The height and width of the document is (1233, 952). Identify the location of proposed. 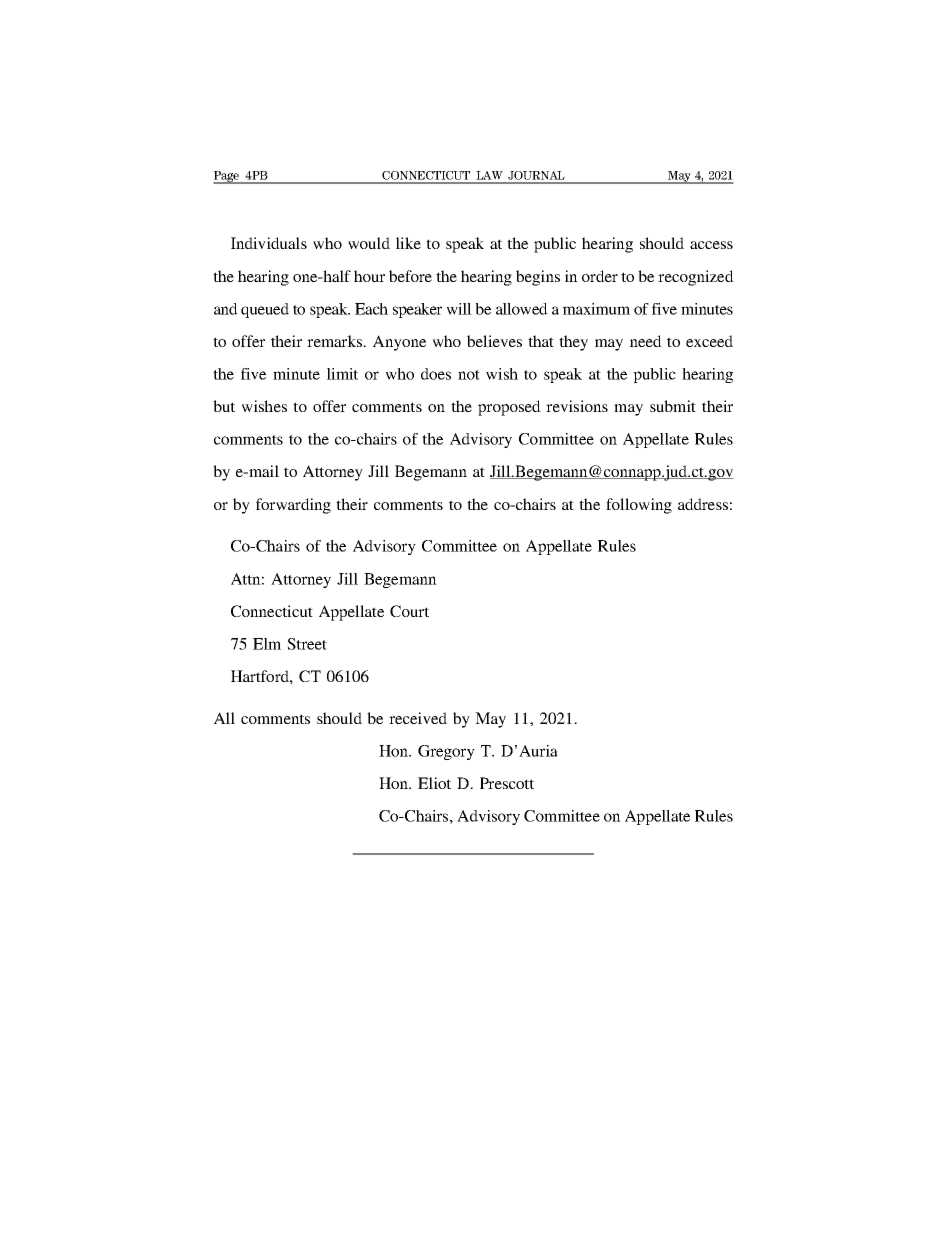
(509, 408).
